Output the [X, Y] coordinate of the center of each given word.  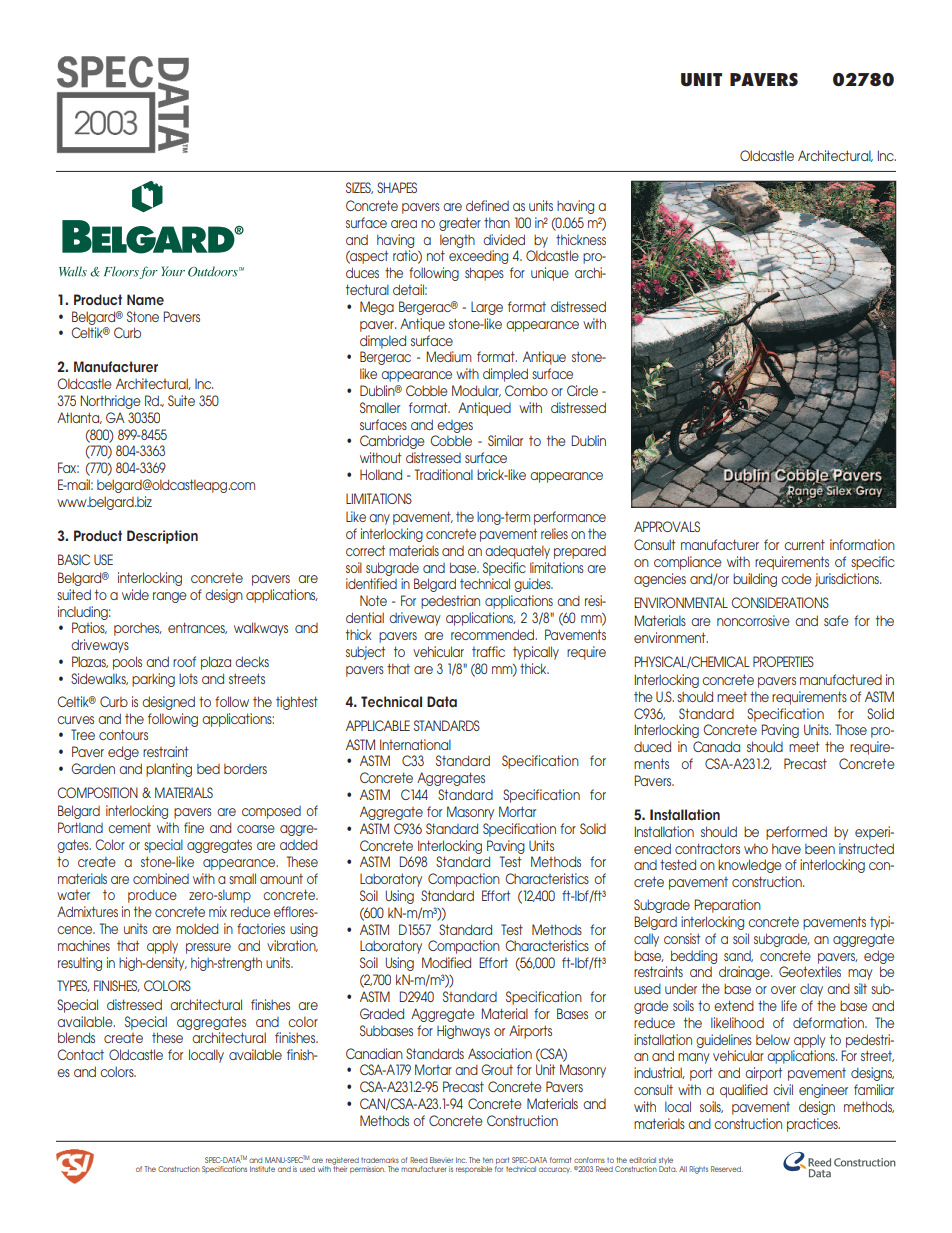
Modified [446, 962]
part [502, 1162]
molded [197, 928]
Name [145, 300]
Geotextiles [810, 971]
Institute [262, 1169]
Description [162, 537]
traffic [488, 651]
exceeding [478, 257]
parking [153, 680]
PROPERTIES [783, 661]
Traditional [444, 474]
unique [550, 274]
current [804, 544]
